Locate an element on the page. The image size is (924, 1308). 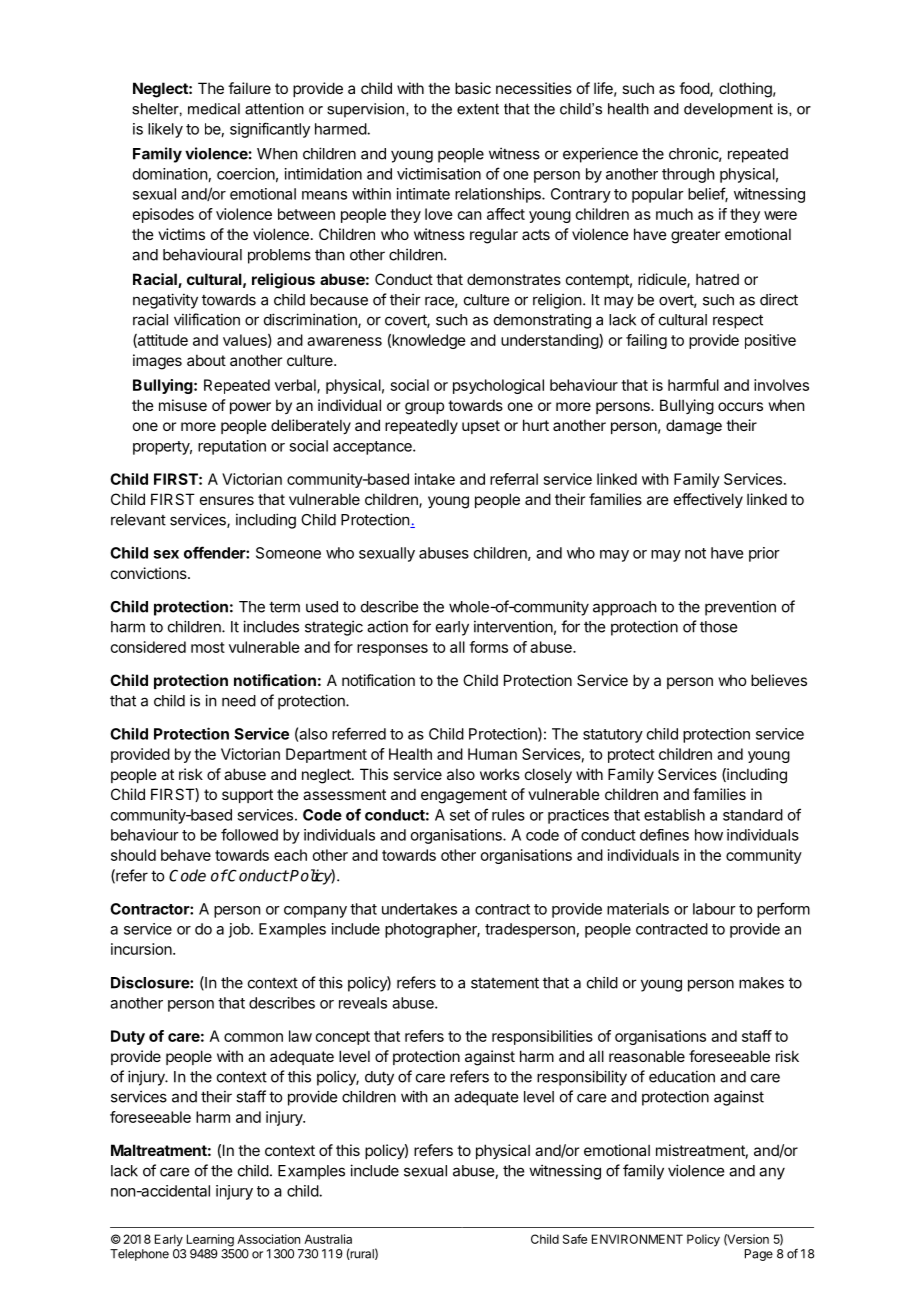
engagement is located at coordinates (464, 796).
